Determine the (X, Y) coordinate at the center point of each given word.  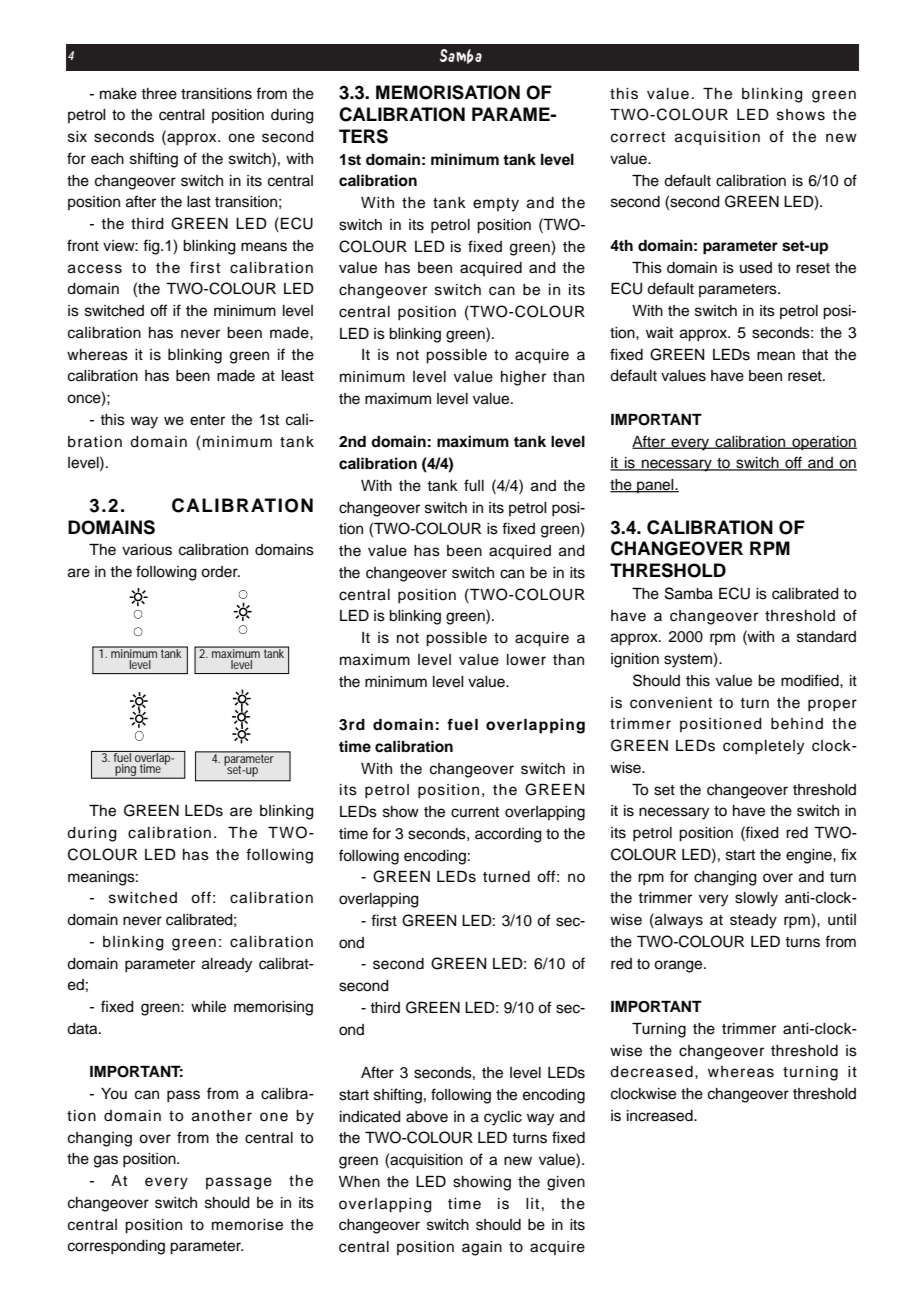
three (159, 94)
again (482, 1248)
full (474, 485)
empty (496, 205)
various (147, 550)
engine (810, 856)
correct (638, 137)
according (508, 835)
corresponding (116, 1247)
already (227, 965)
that (815, 355)
